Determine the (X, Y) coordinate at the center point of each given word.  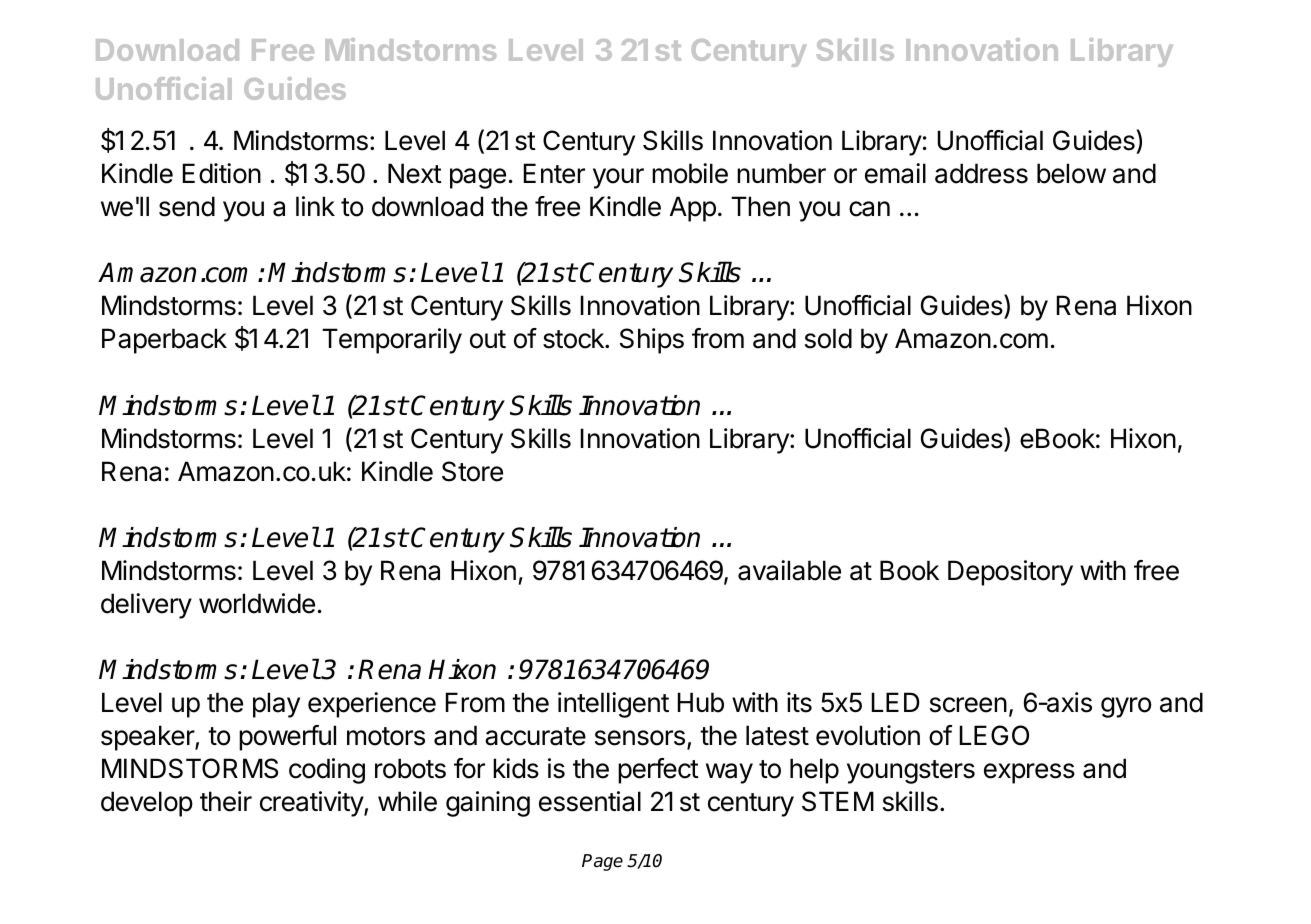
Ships (652, 341)
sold (828, 338)
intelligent (613, 705)
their (226, 801)
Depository (1010, 573)
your (618, 178)
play (276, 705)
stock (574, 338)
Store (472, 471)
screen (968, 705)
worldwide (257, 603)
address (981, 173)
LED (896, 702)
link (315, 206)
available (789, 570)
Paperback (164, 341)
